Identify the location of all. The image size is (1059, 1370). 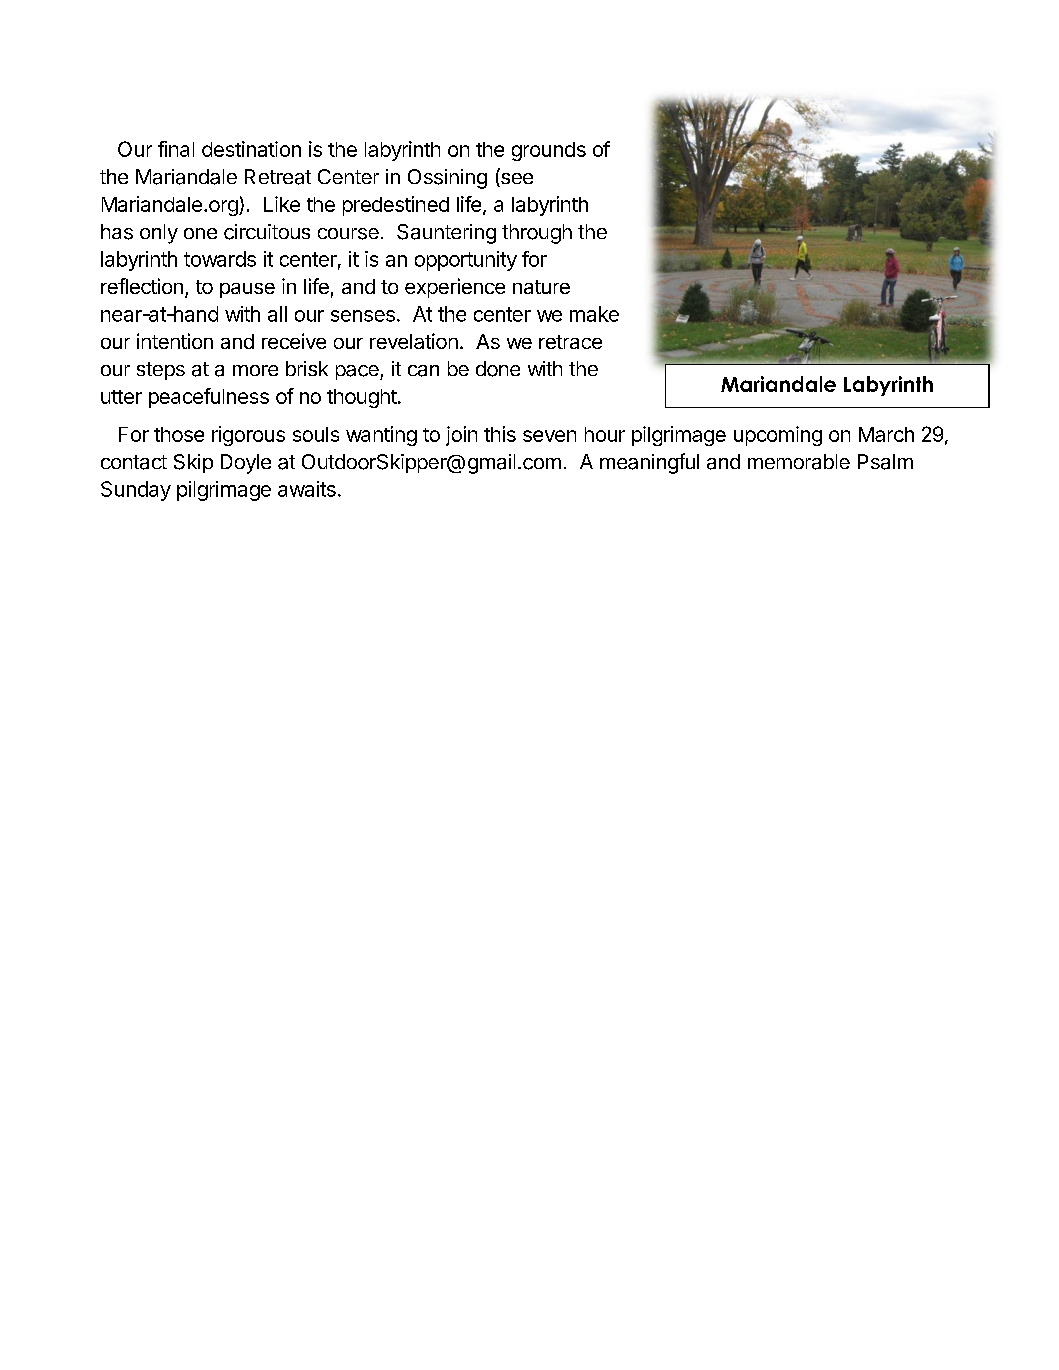
(277, 314).
